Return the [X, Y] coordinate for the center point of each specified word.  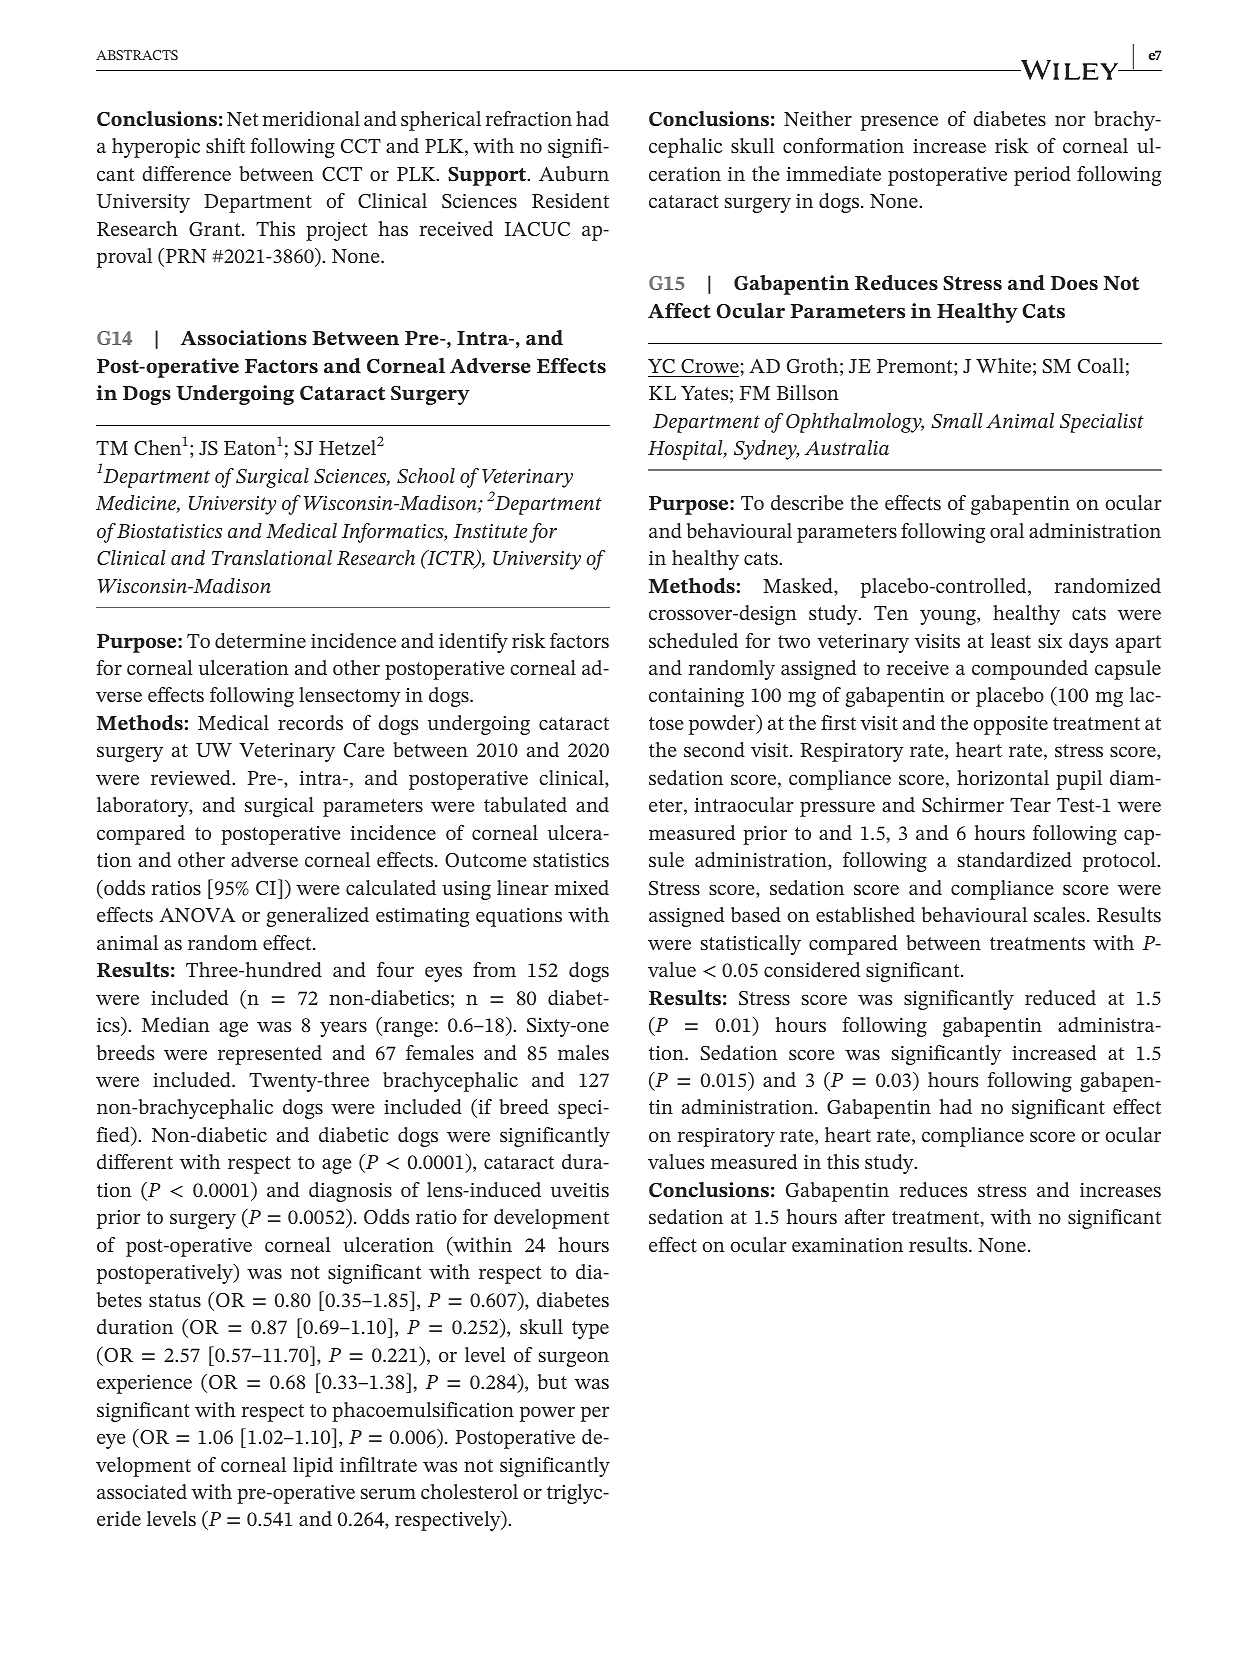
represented [270, 1055]
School [426, 476]
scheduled [693, 640]
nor [1070, 121]
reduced [1060, 997]
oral [1007, 530]
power [547, 1414]
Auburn [574, 173]
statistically [751, 945]
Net [243, 119]
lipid [313, 1467]
